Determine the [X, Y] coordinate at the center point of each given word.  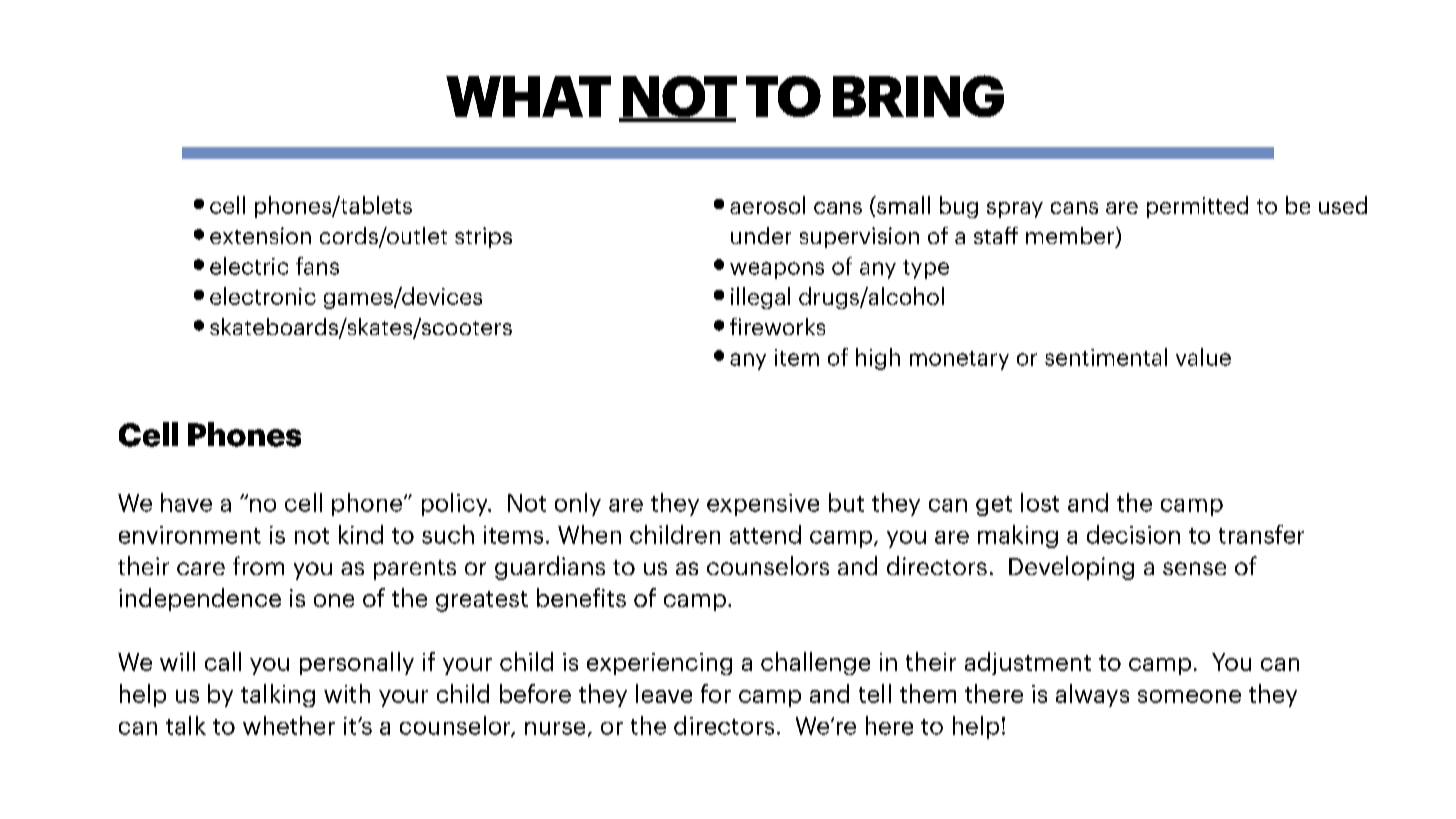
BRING [918, 96]
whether [289, 725]
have [186, 502]
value [1203, 357]
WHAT [528, 96]
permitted [1197, 207]
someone [1189, 696]
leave [664, 693]
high [878, 359]
